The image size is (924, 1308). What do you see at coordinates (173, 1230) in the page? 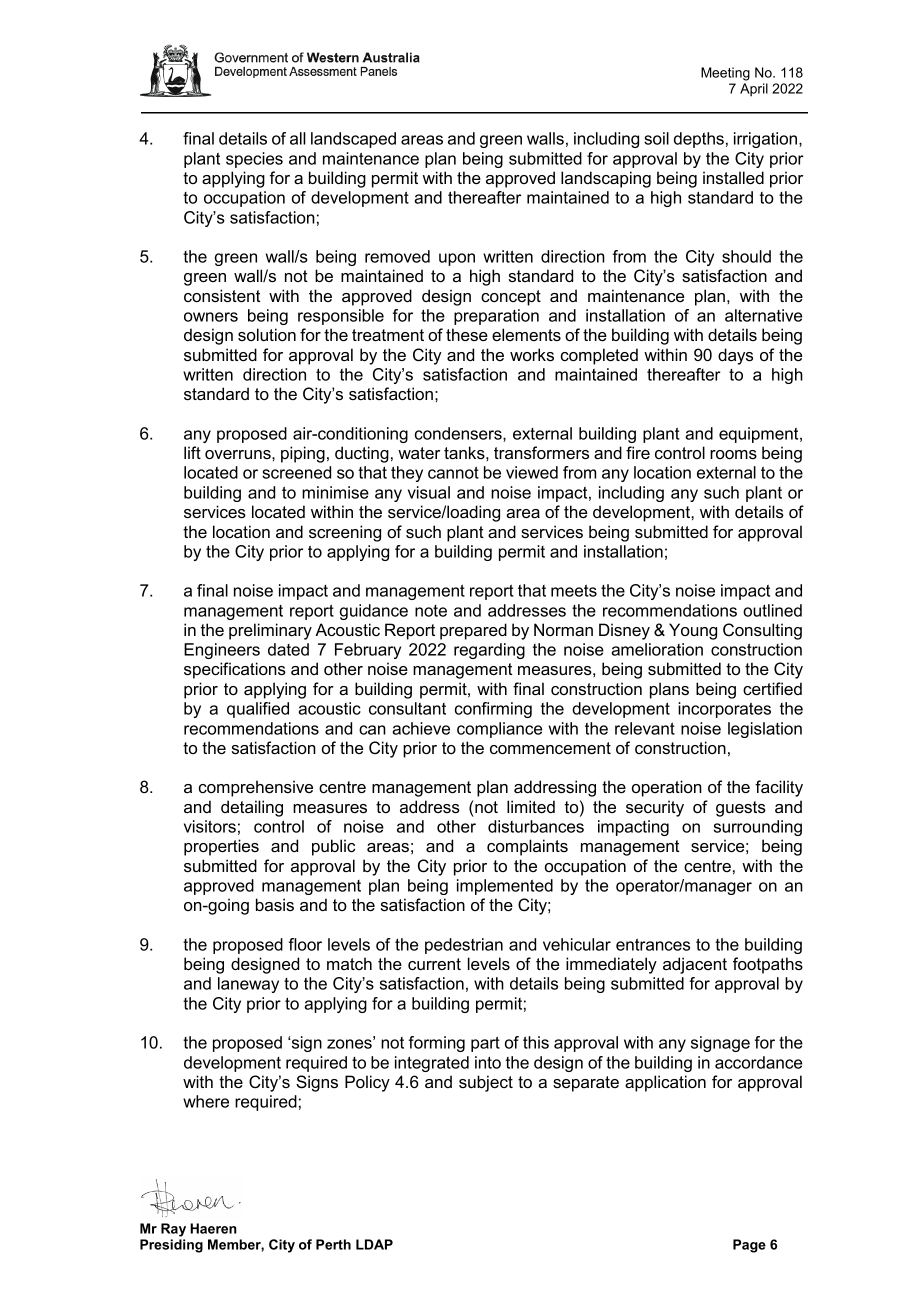
I see `Ray` at bounding box center [173, 1230].
